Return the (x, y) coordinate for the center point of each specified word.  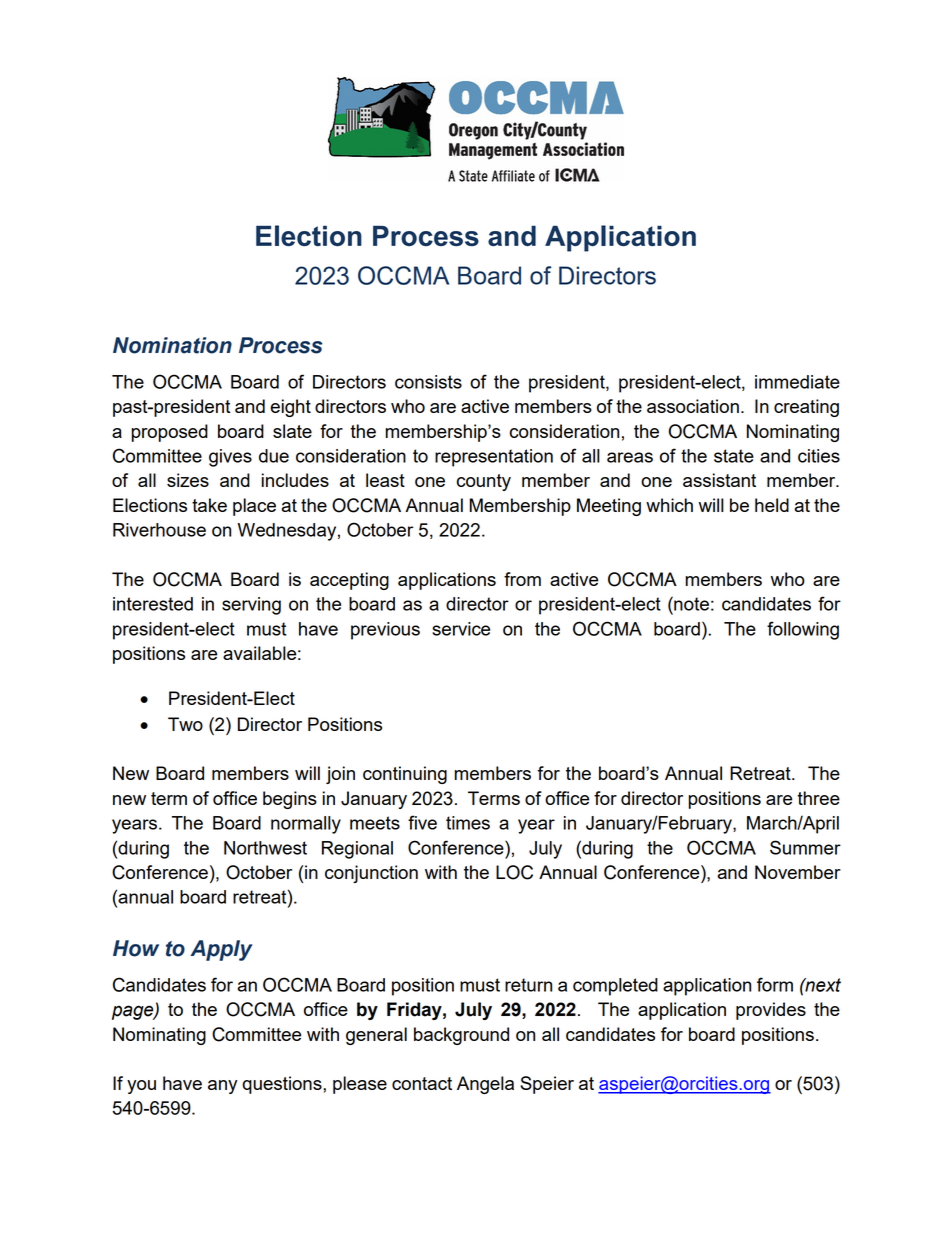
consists (428, 382)
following (803, 630)
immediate (797, 382)
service (461, 629)
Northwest (265, 848)
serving (251, 606)
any (222, 1087)
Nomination (172, 345)
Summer (805, 847)
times (468, 823)
